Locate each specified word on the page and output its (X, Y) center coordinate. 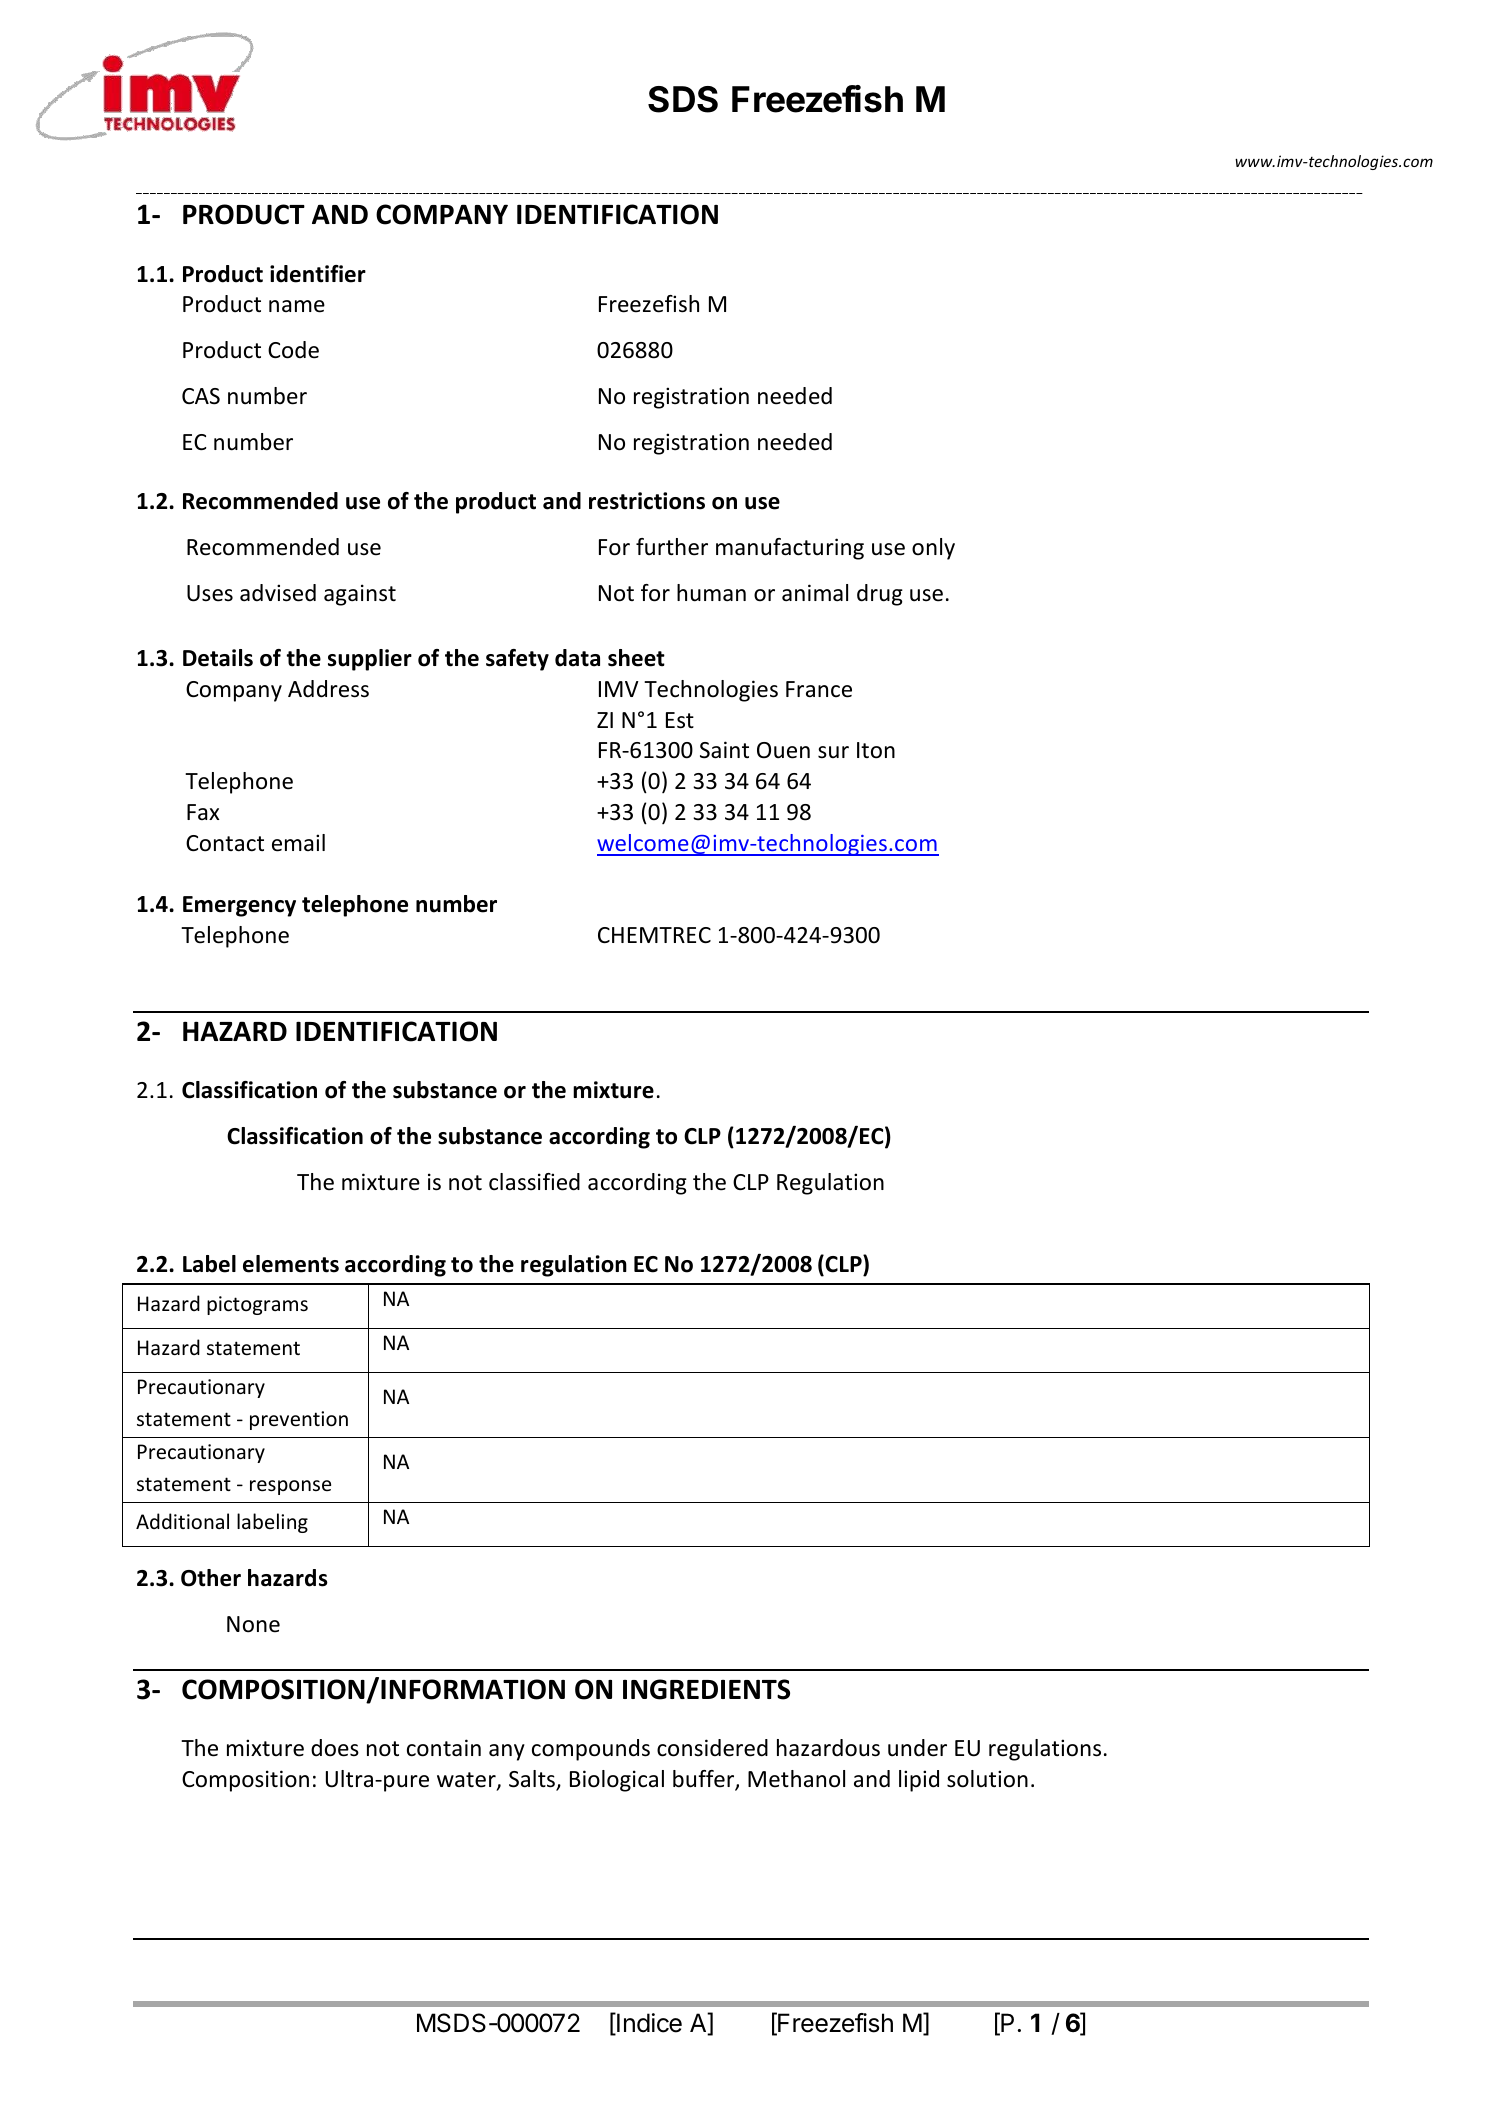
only (933, 549)
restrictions (647, 501)
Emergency (239, 906)
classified (534, 1182)
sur (833, 752)
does (335, 1748)
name (297, 306)
